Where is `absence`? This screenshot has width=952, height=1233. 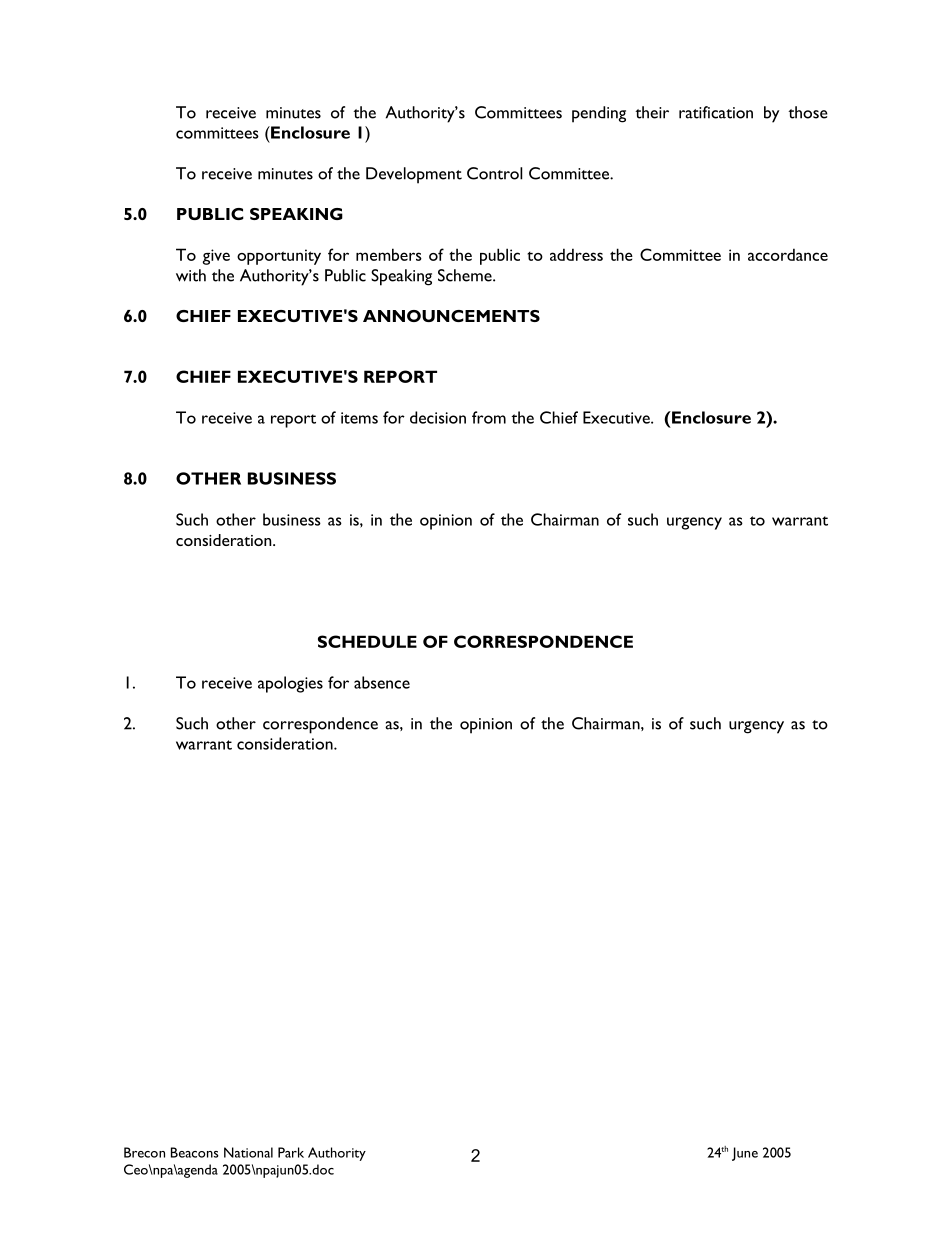 absence is located at coordinates (382, 682).
